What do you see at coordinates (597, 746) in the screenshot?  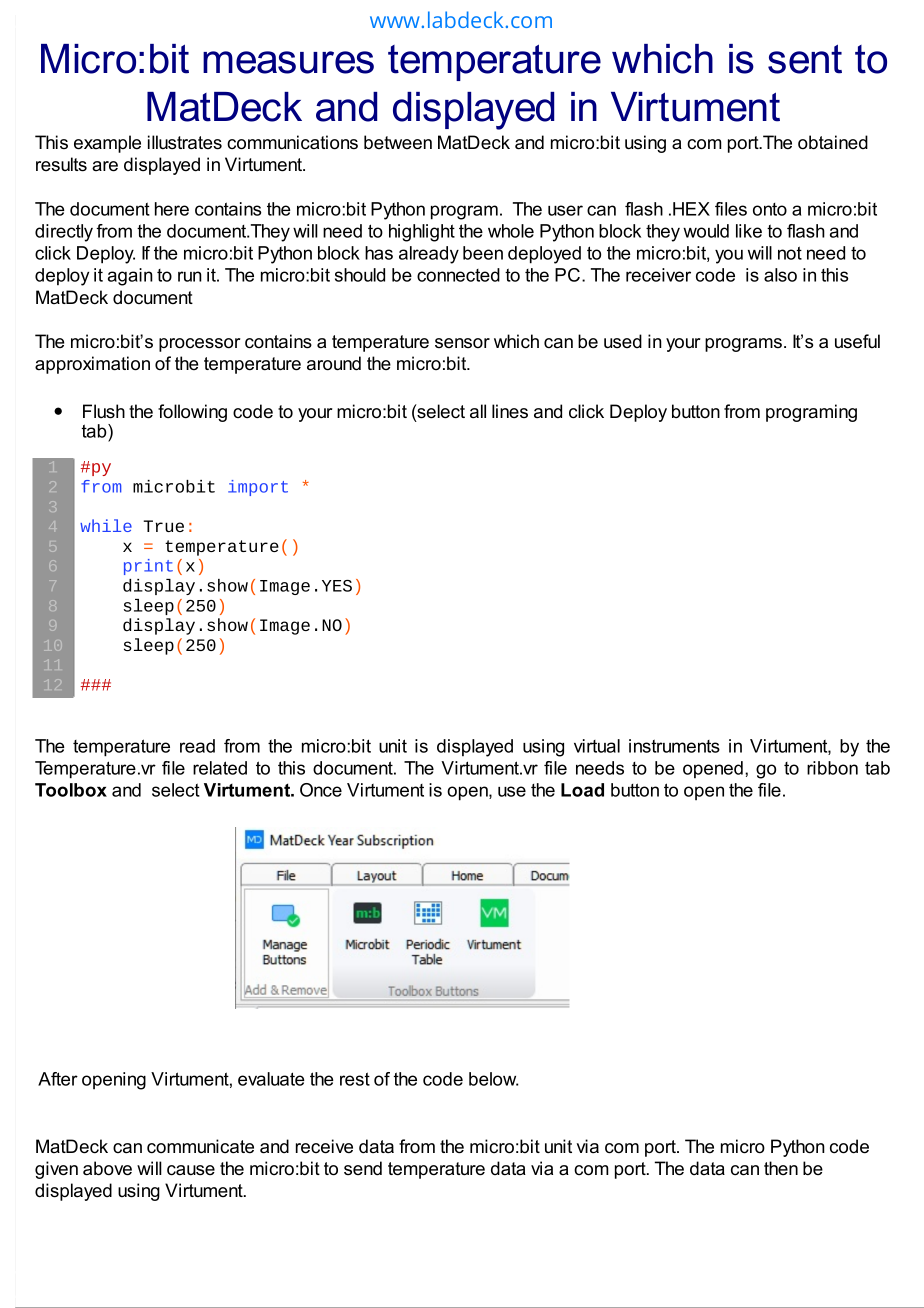 I see `virtual` at bounding box center [597, 746].
